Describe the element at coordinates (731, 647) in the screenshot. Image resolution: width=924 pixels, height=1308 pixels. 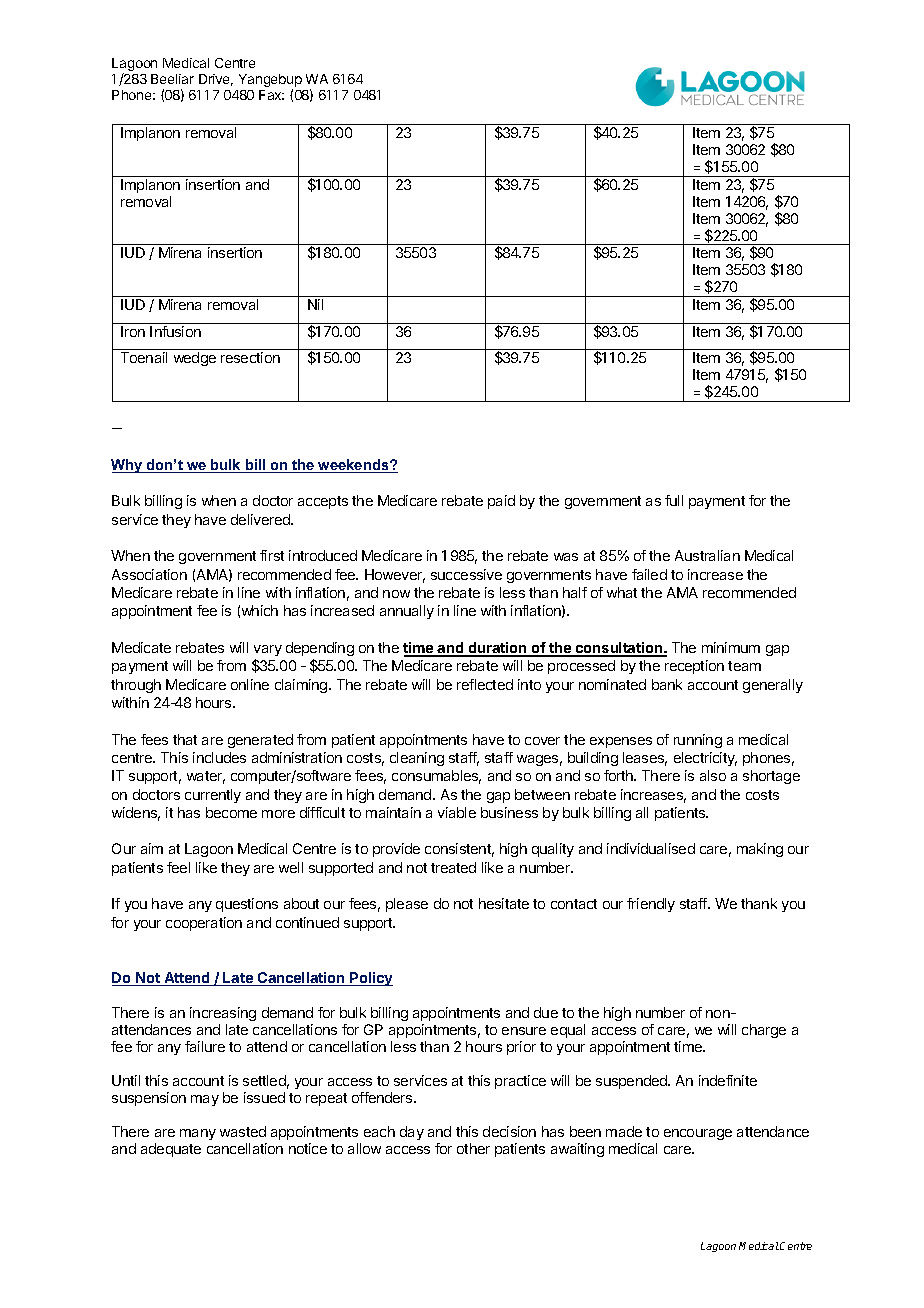
I see `minimum` at that location.
